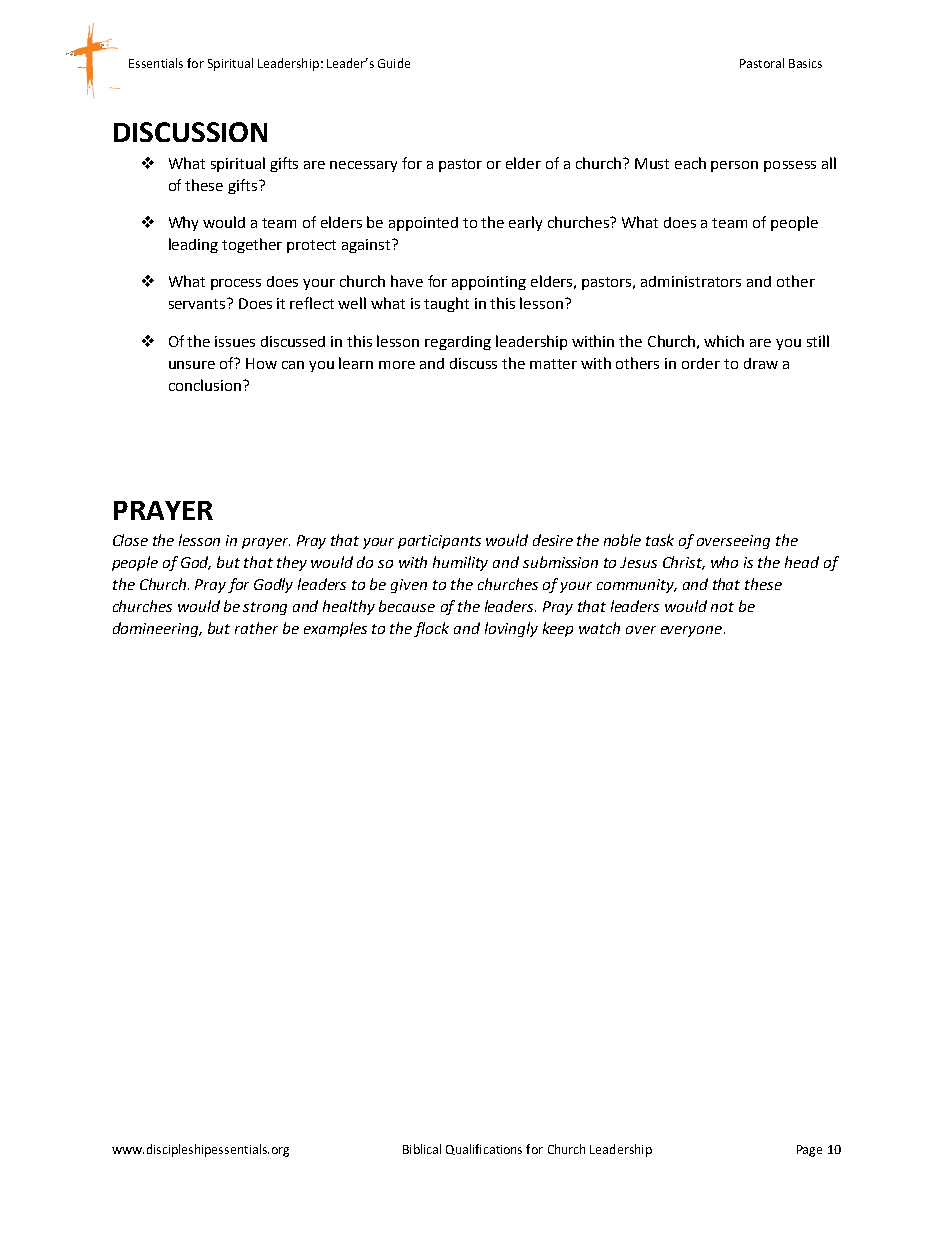  Describe the element at coordinates (484, 1149) in the screenshot. I see `Qualifications` at that location.
